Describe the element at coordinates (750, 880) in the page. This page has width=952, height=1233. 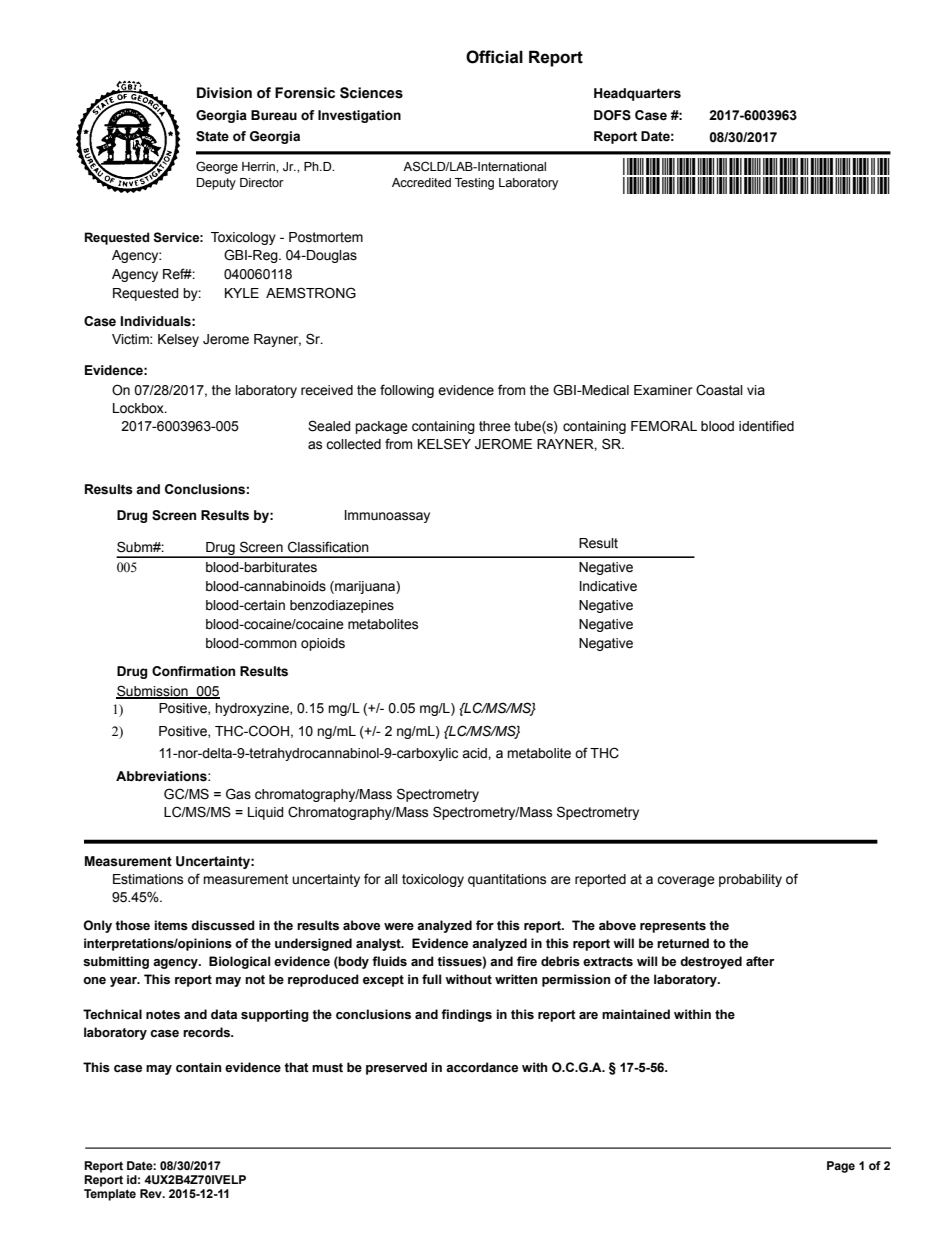
I see `probability` at that location.
